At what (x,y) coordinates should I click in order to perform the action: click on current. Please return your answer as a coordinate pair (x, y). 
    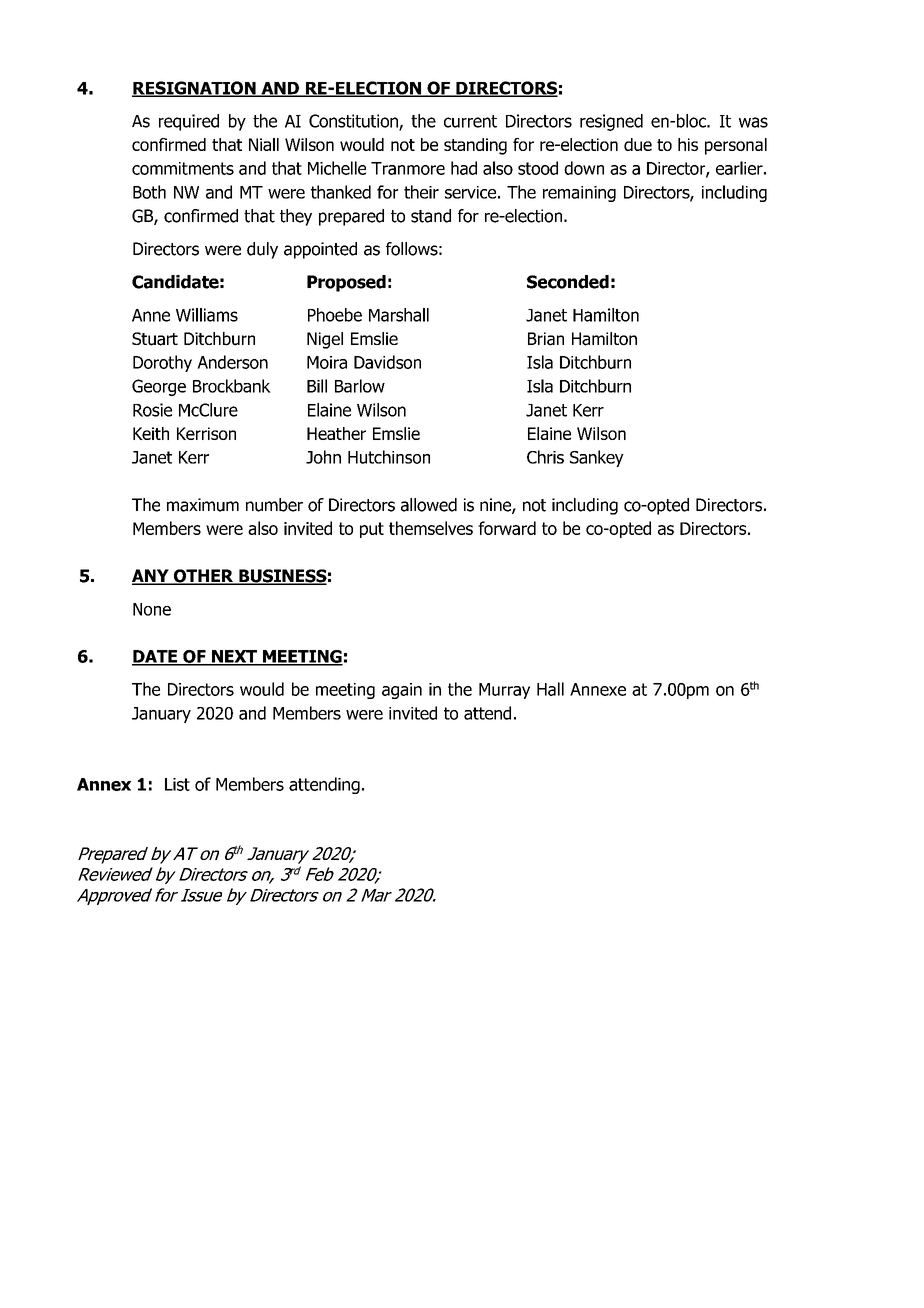
    Looking at the image, I should click on (470, 121).
